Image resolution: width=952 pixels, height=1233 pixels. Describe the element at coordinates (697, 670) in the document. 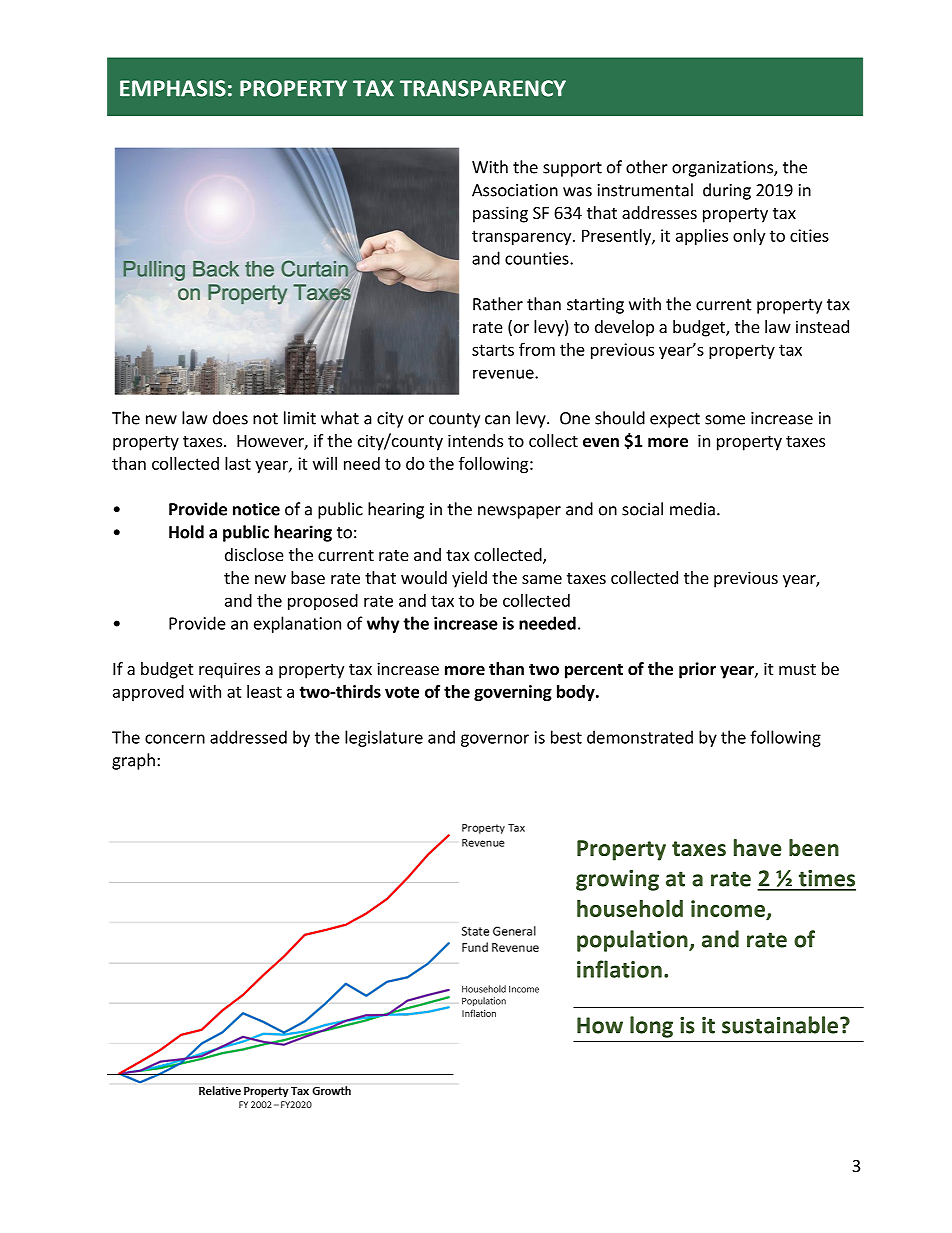

I see `prior` at that location.
